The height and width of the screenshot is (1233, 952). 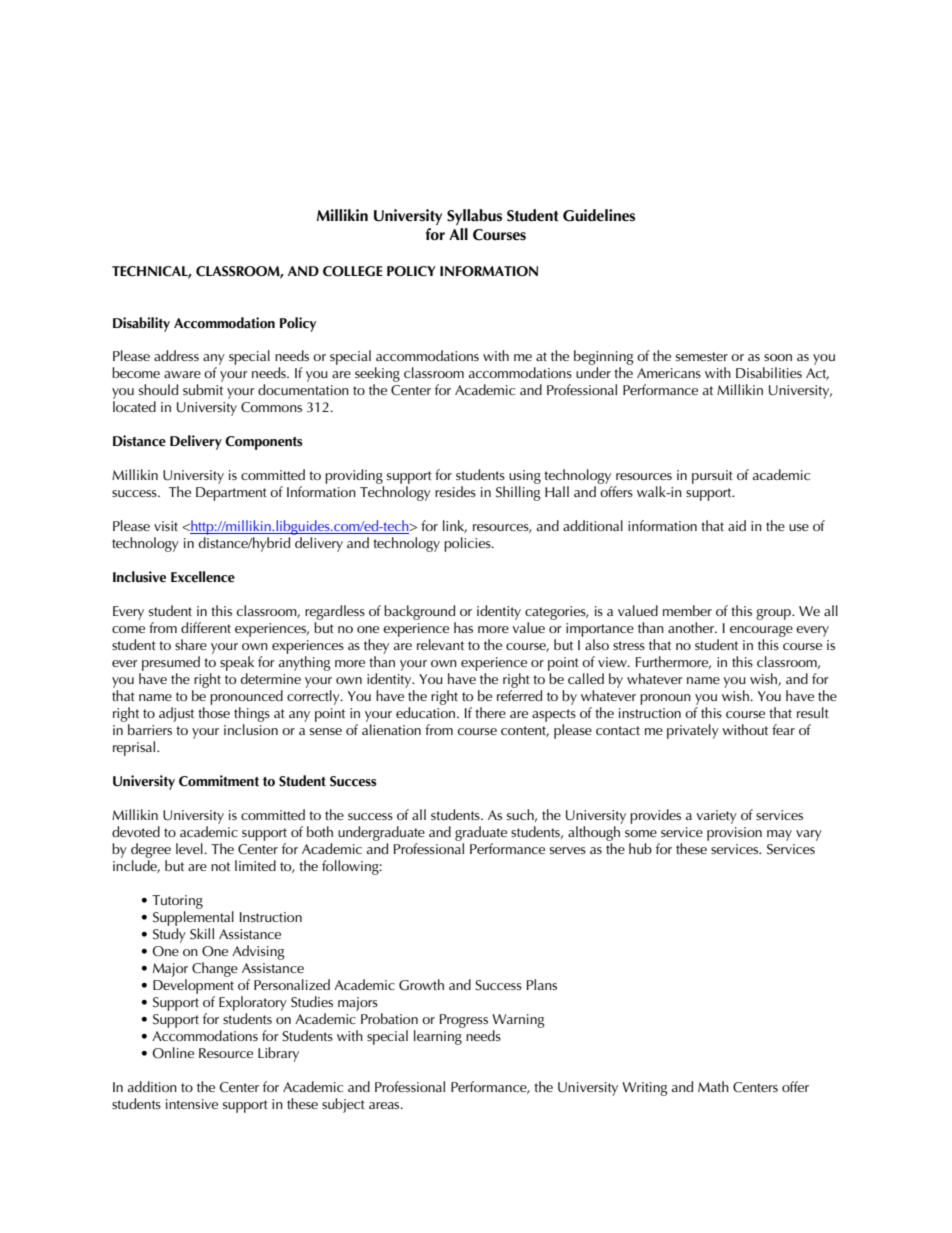 What do you see at coordinates (192, 1104) in the screenshot?
I see `intensive` at bounding box center [192, 1104].
